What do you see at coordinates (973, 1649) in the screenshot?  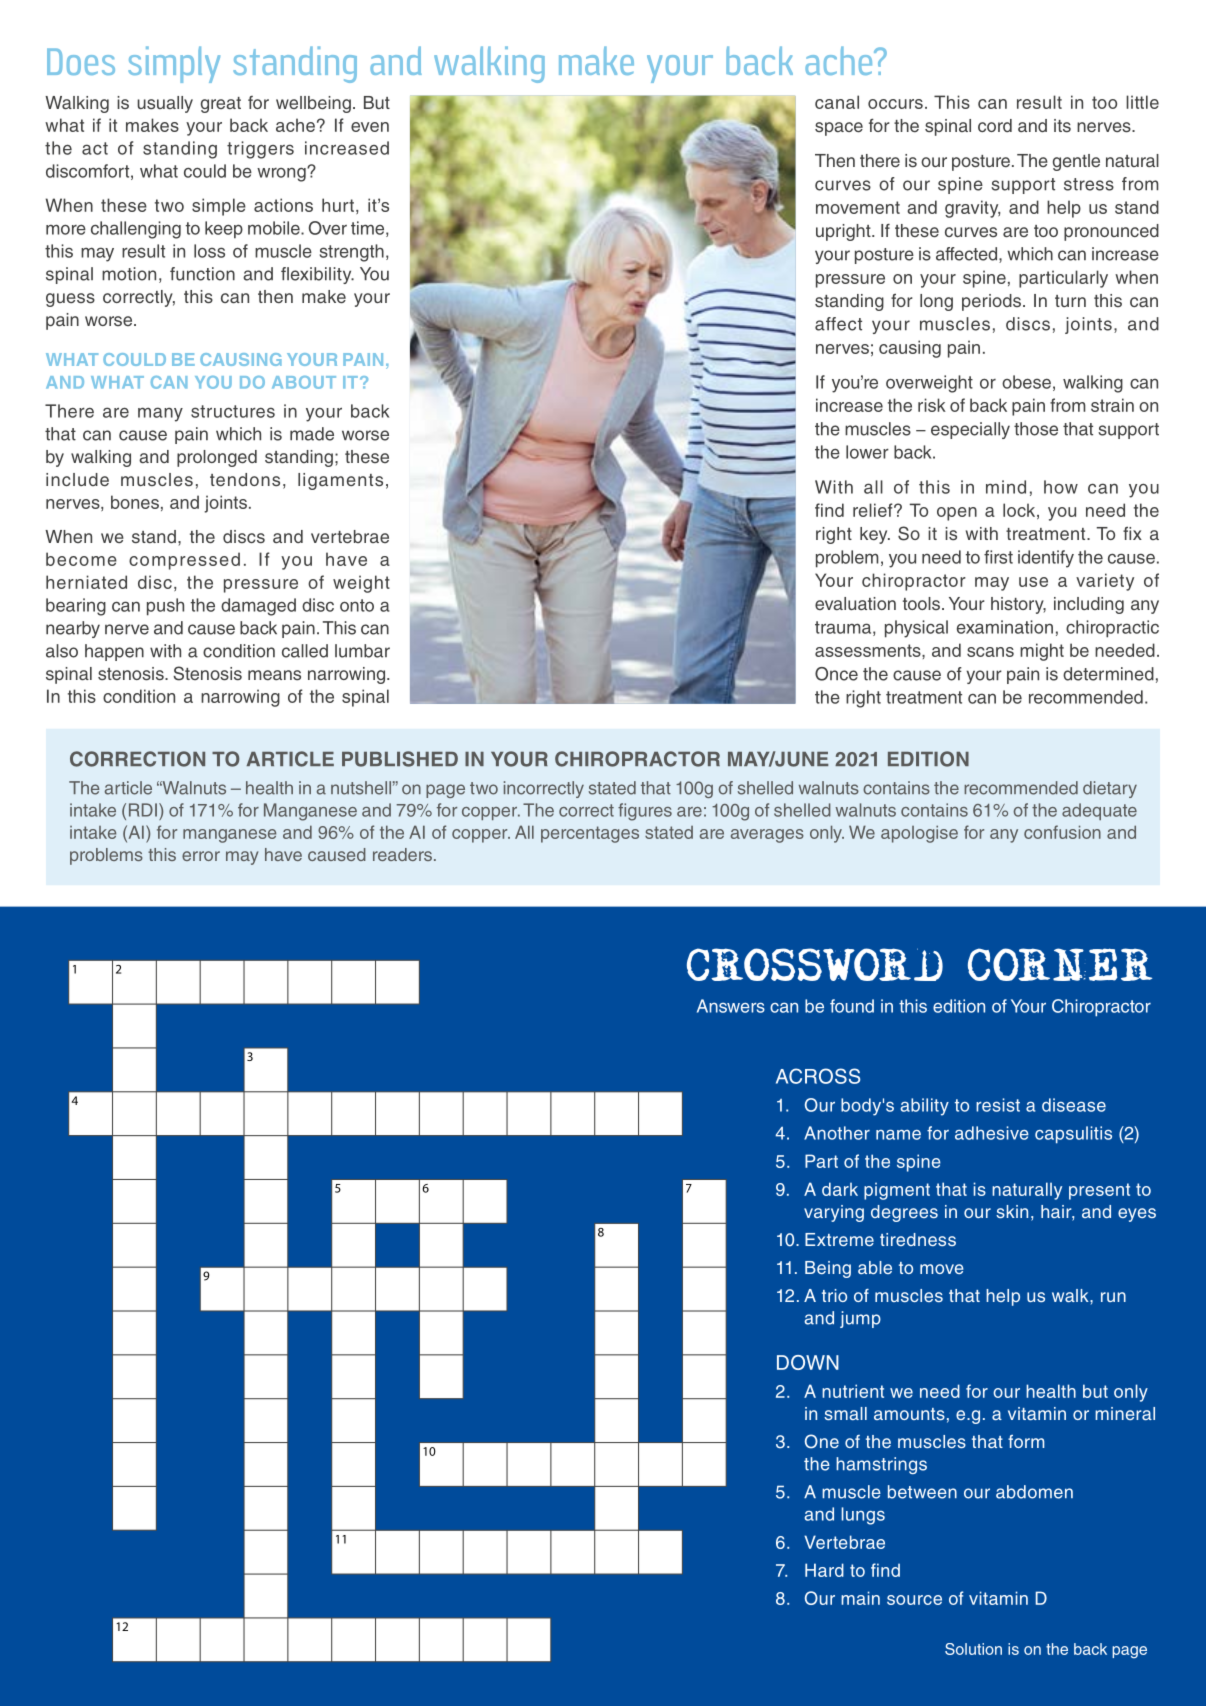 I see `Solution` at bounding box center [973, 1649].
